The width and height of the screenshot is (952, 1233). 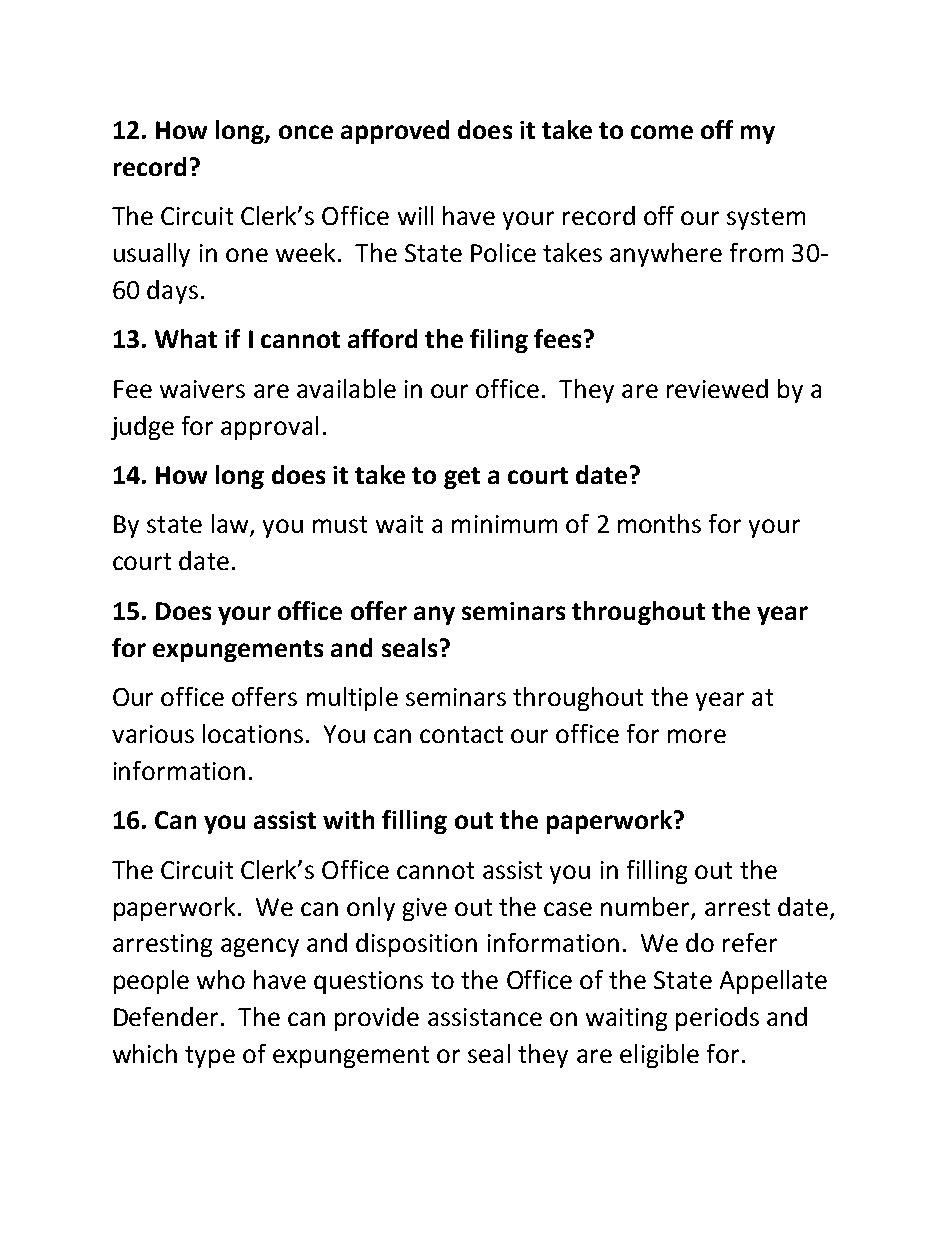 I want to click on minimum, so click(x=504, y=524).
